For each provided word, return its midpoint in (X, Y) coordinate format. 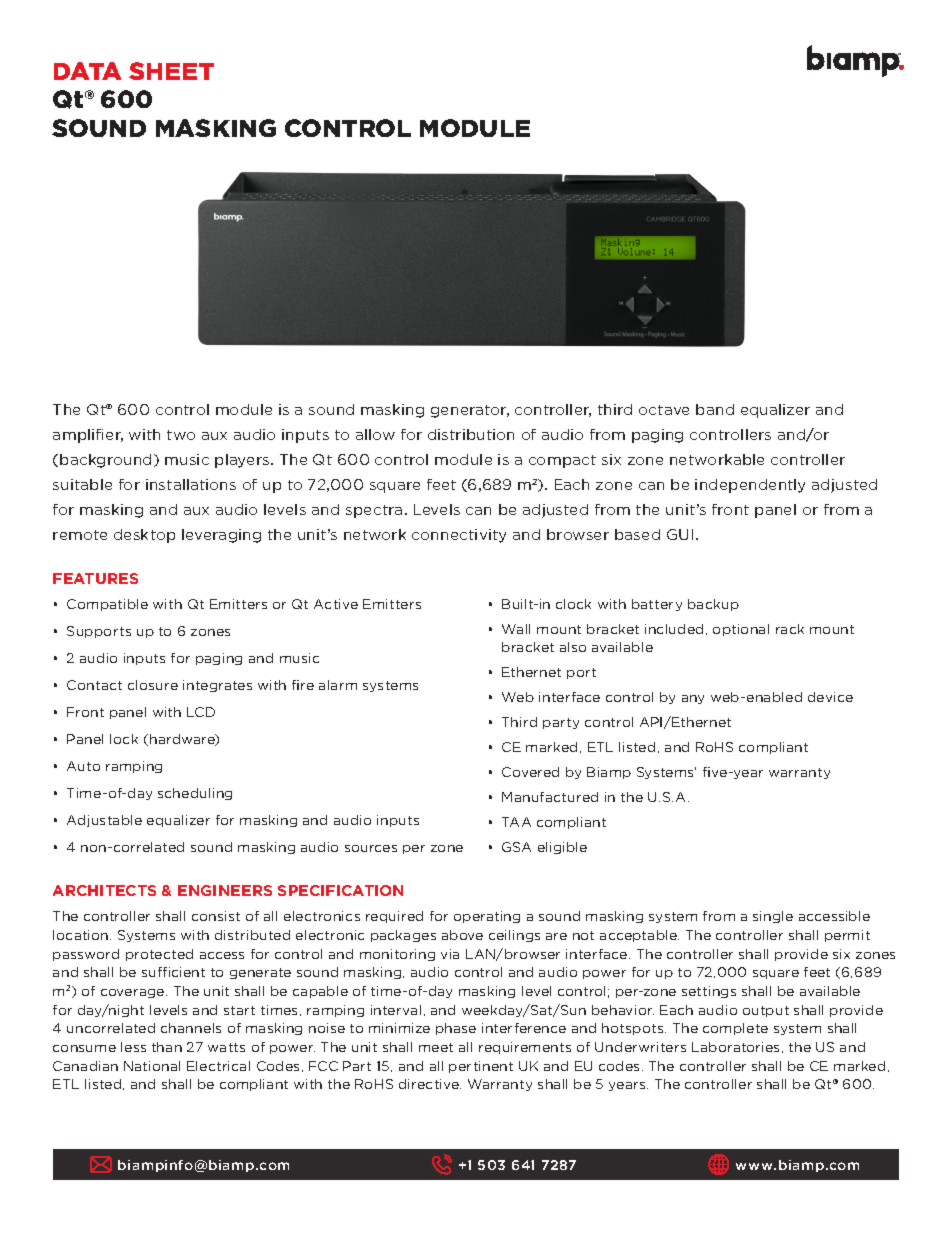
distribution (471, 434)
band (715, 409)
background (105, 461)
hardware (183, 740)
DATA (87, 71)
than (167, 1047)
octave (664, 410)
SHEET (171, 71)
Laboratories (737, 1047)
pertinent (481, 1067)
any (693, 699)
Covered (530, 772)
